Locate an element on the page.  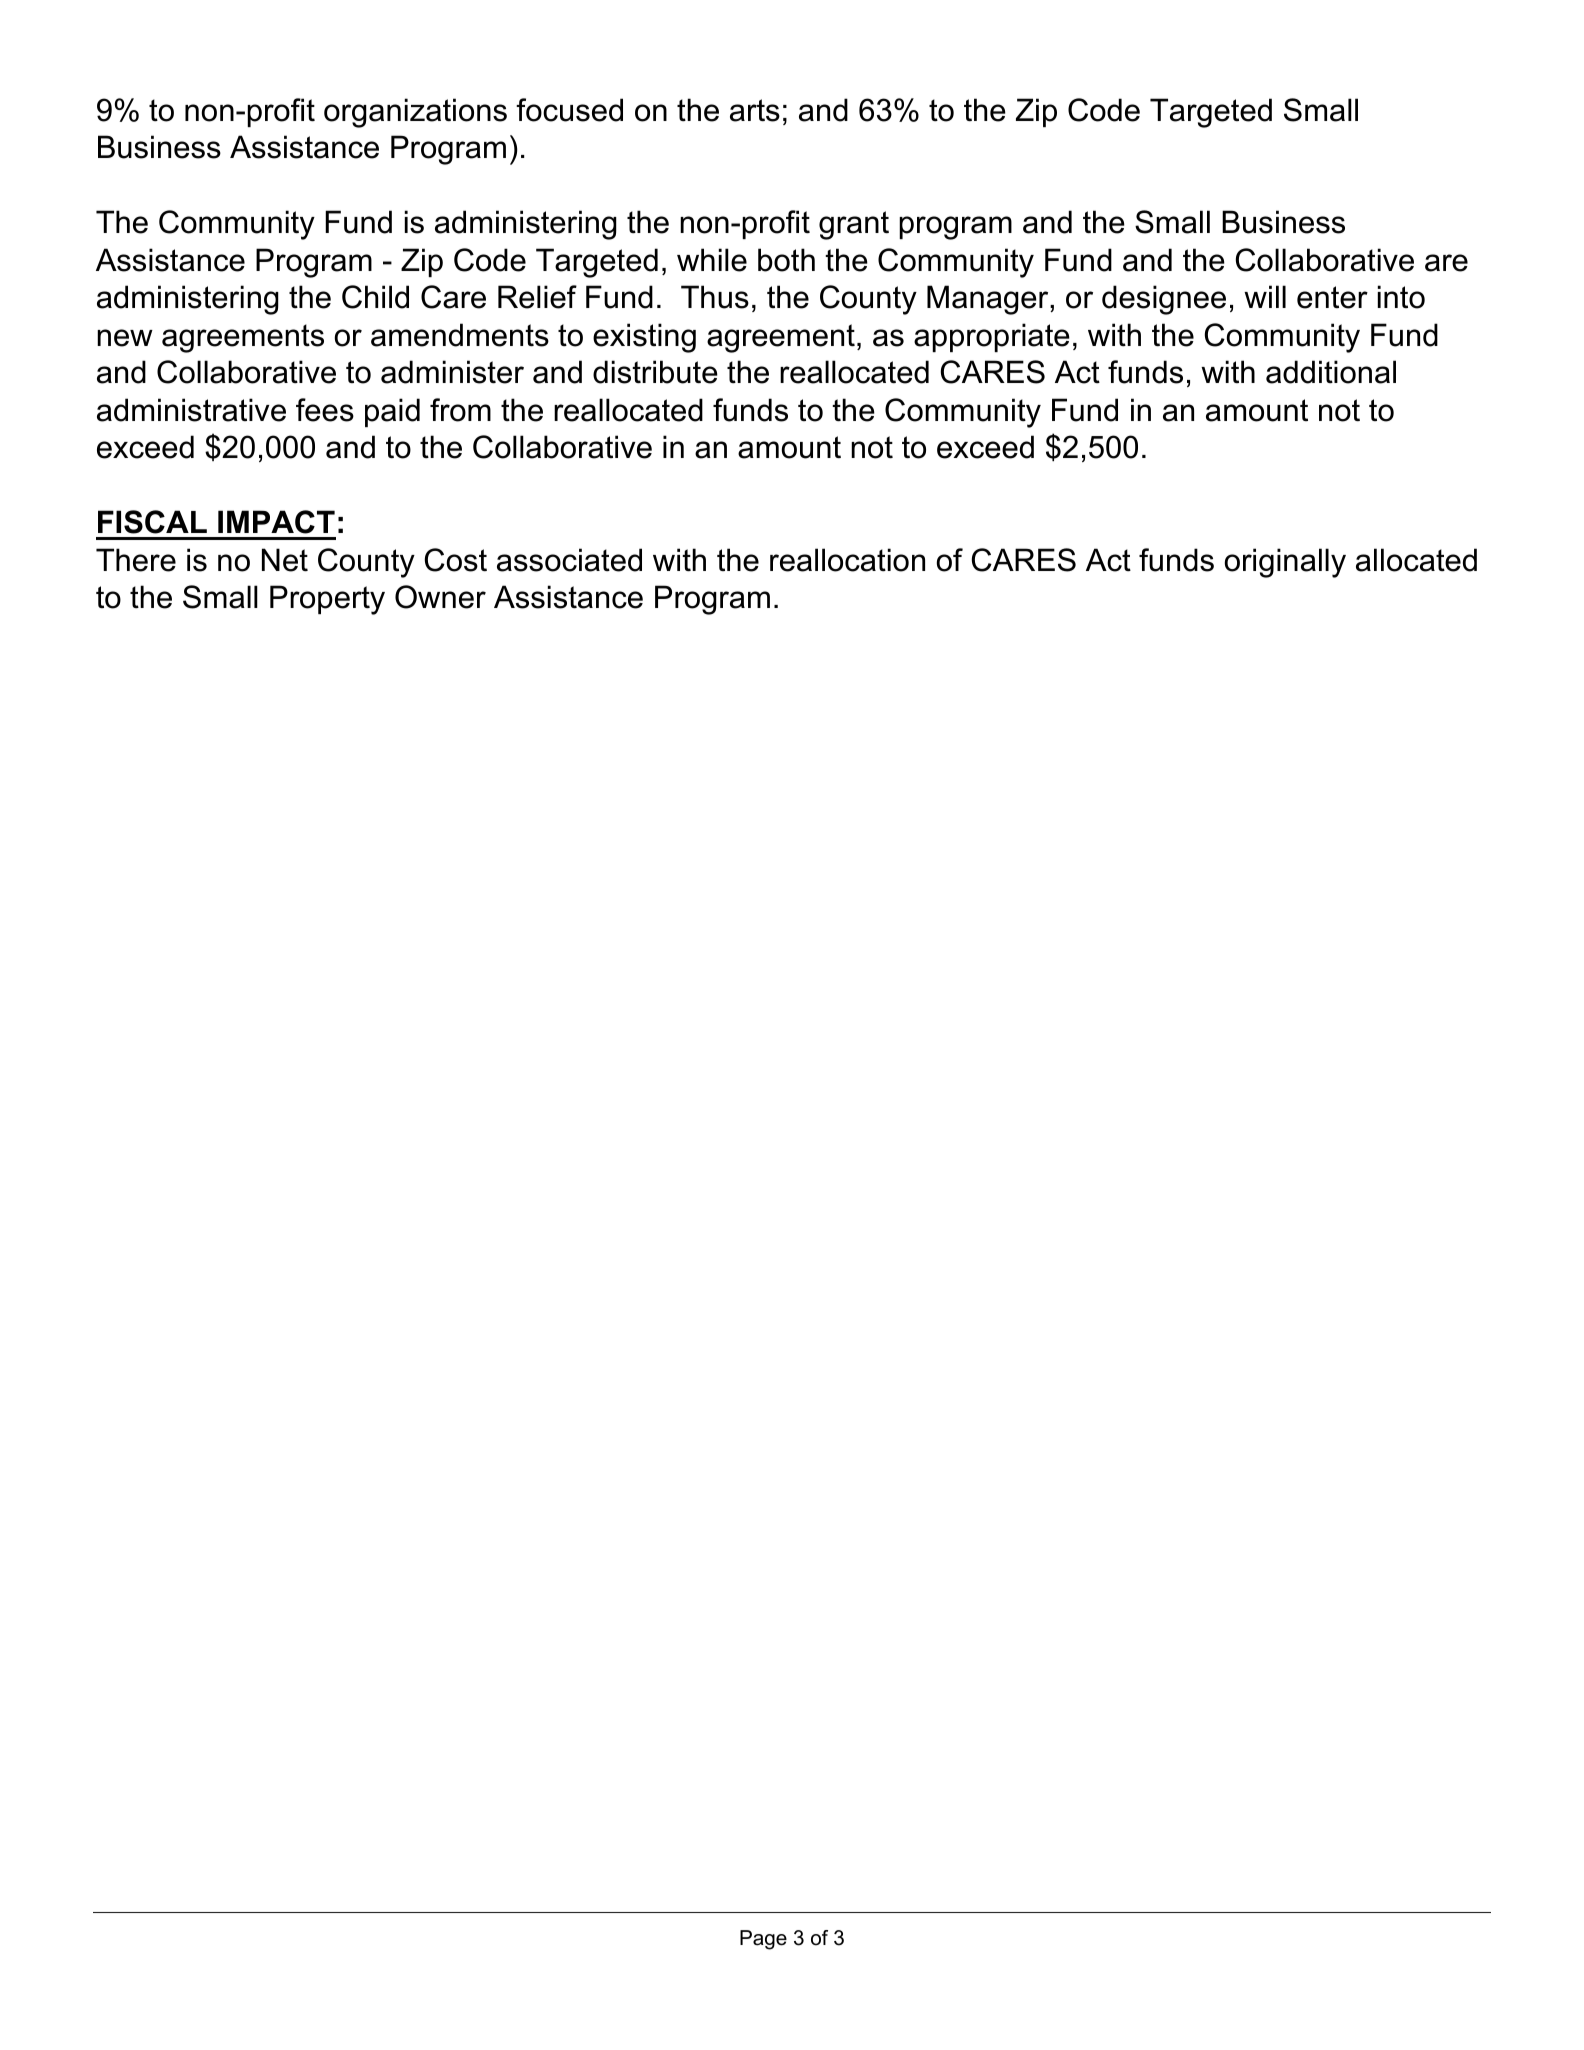
associated is located at coordinates (569, 560).
